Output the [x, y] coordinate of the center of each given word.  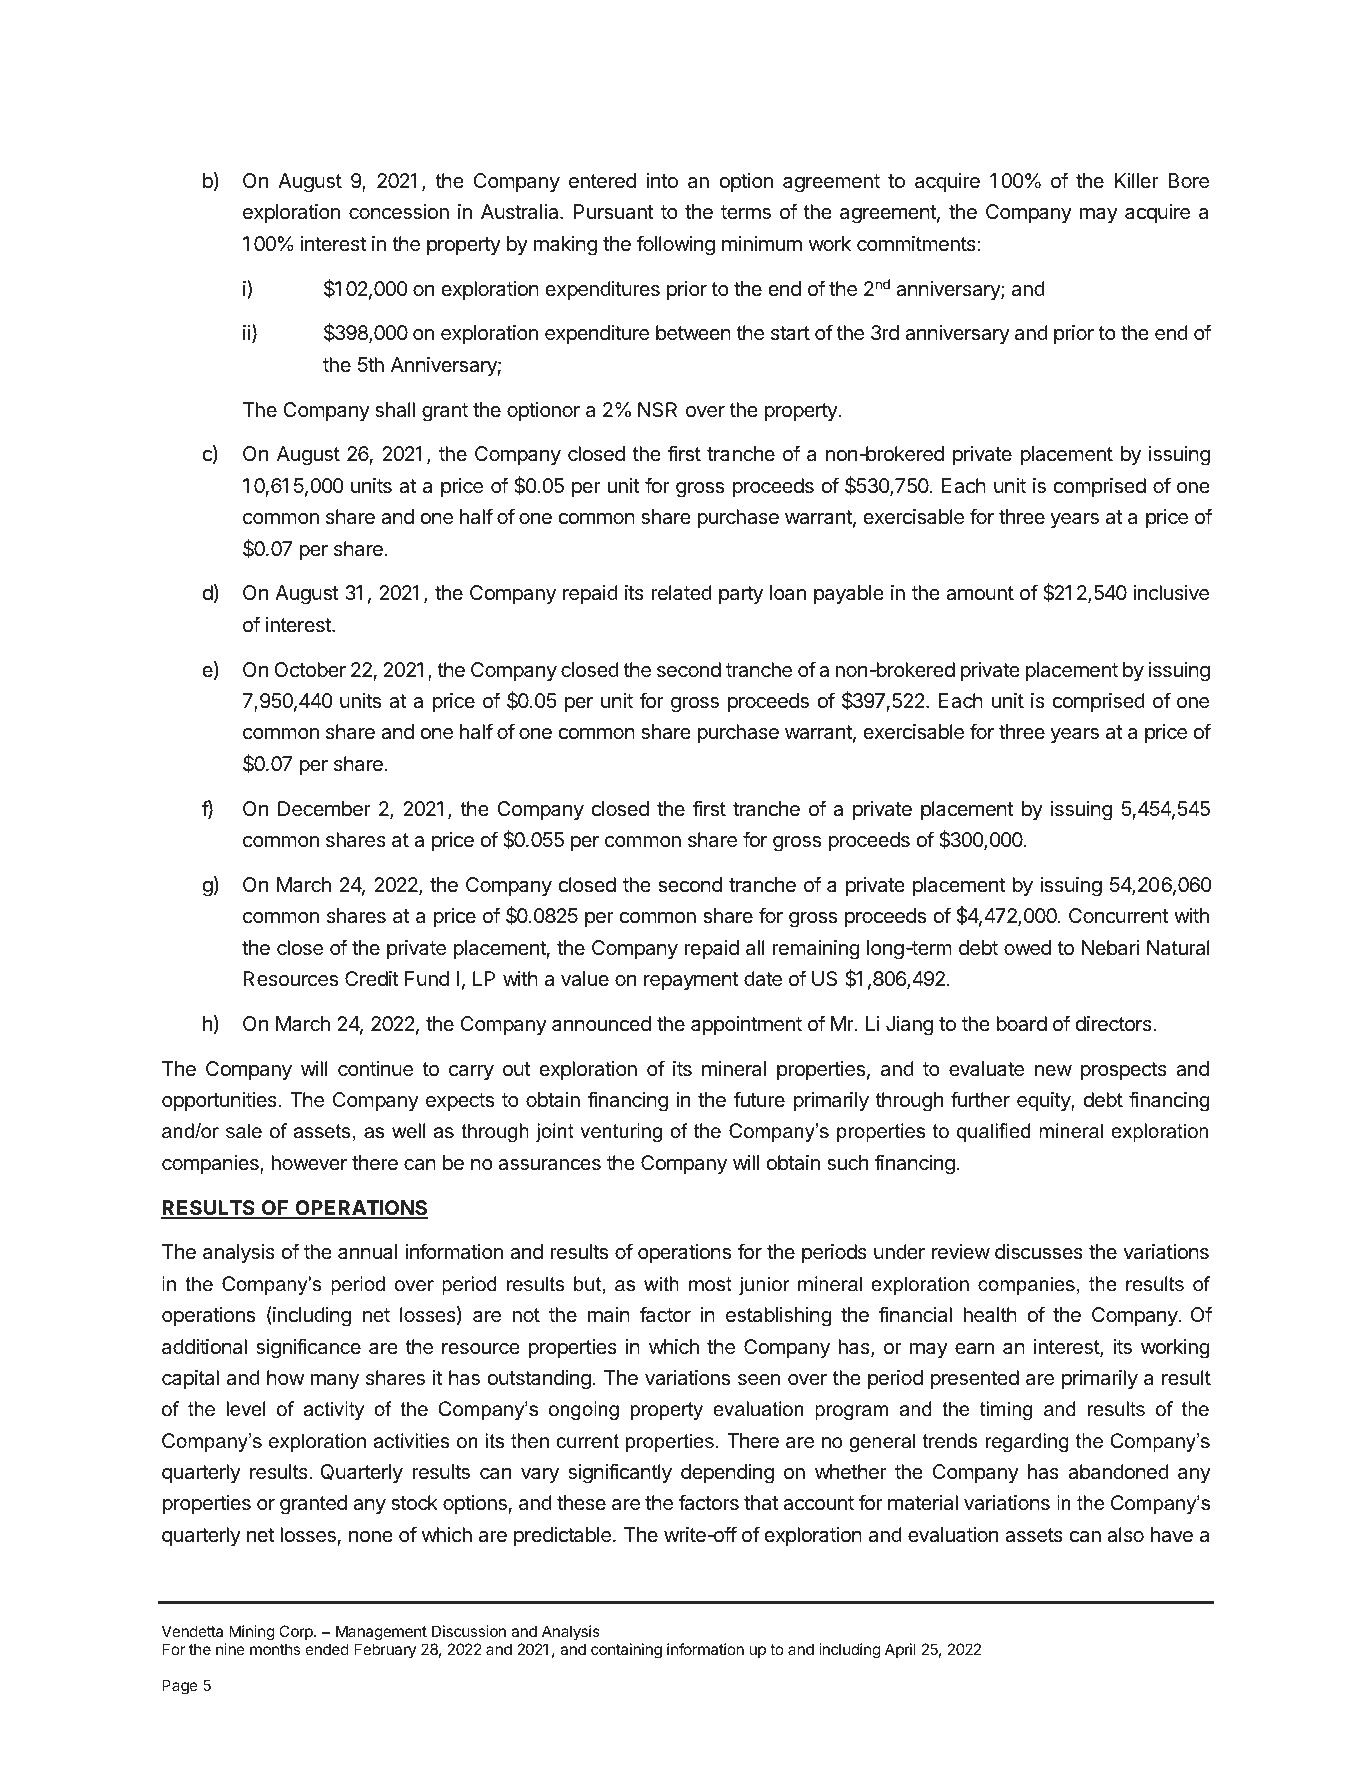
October [310, 669]
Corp [297, 1632]
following [676, 245]
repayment [691, 981]
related [682, 593]
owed [1027, 948]
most [710, 1284]
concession [399, 212]
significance [308, 1348]
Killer [1137, 180]
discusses [1039, 1252]
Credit [372, 978]
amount [980, 593]
